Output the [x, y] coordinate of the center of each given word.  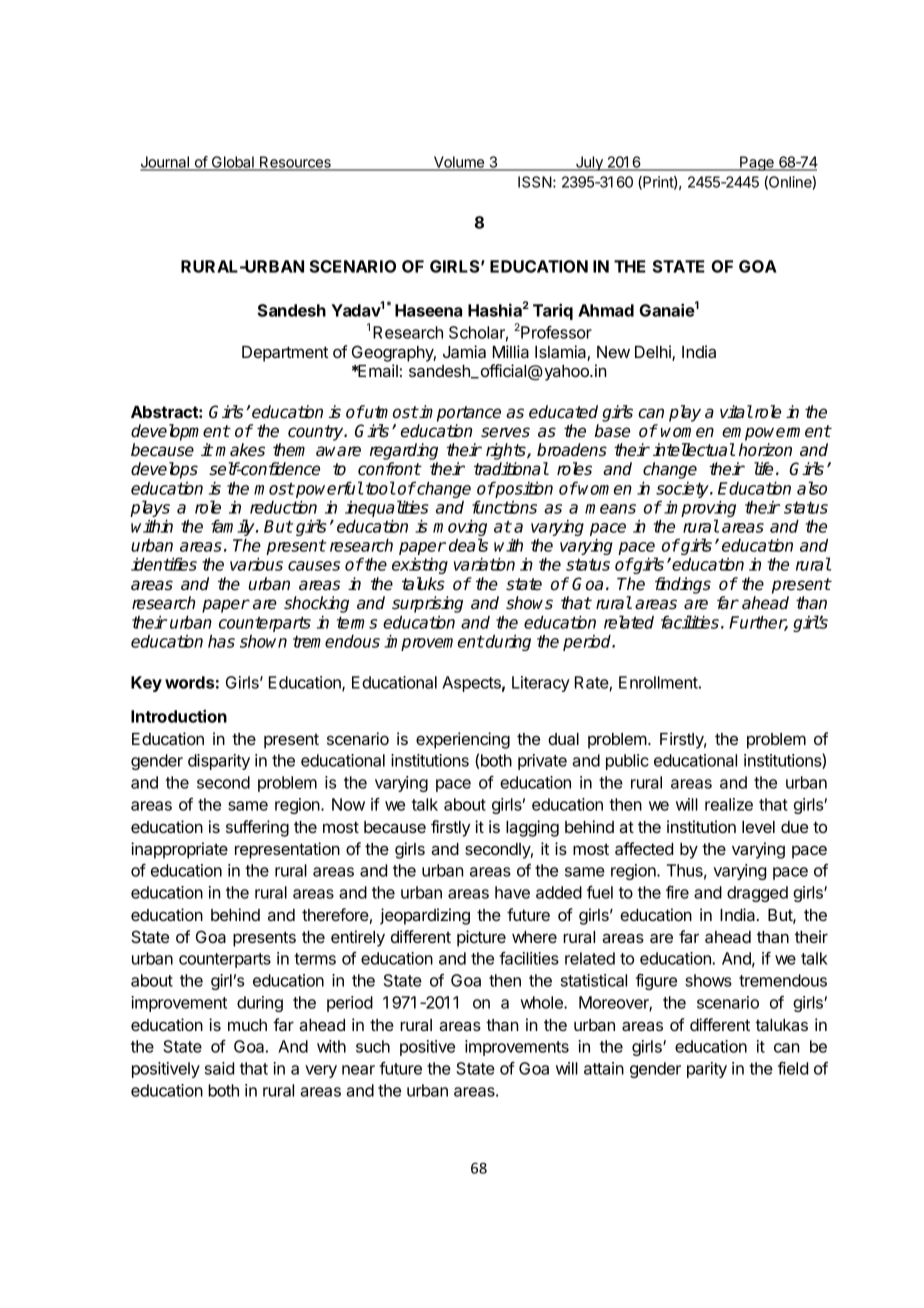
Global [232, 163]
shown [263, 641]
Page [757, 163]
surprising [427, 604]
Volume [458, 163]
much [247, 1025]
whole [542, 1002]
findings [683, 585]
